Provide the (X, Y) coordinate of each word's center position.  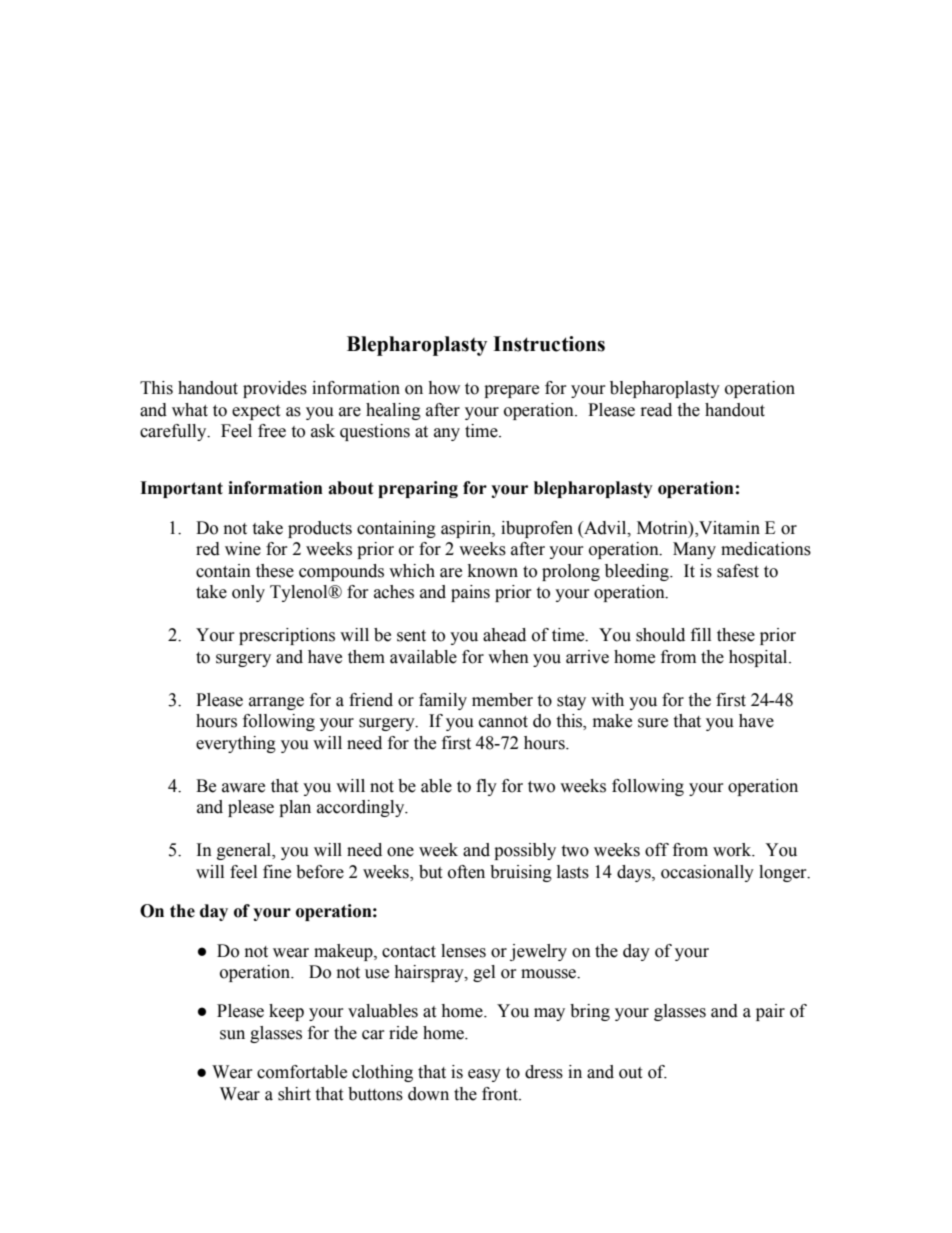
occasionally (707, 873)
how (444, 388)
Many (694, 550)
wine (243, 549)
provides (275, 389)
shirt (294, 1094)
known (493, 571)
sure (653, 723)
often (466, 872)
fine (277, 872)
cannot (503, 722)
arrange (276, 703)
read (656, 410)
